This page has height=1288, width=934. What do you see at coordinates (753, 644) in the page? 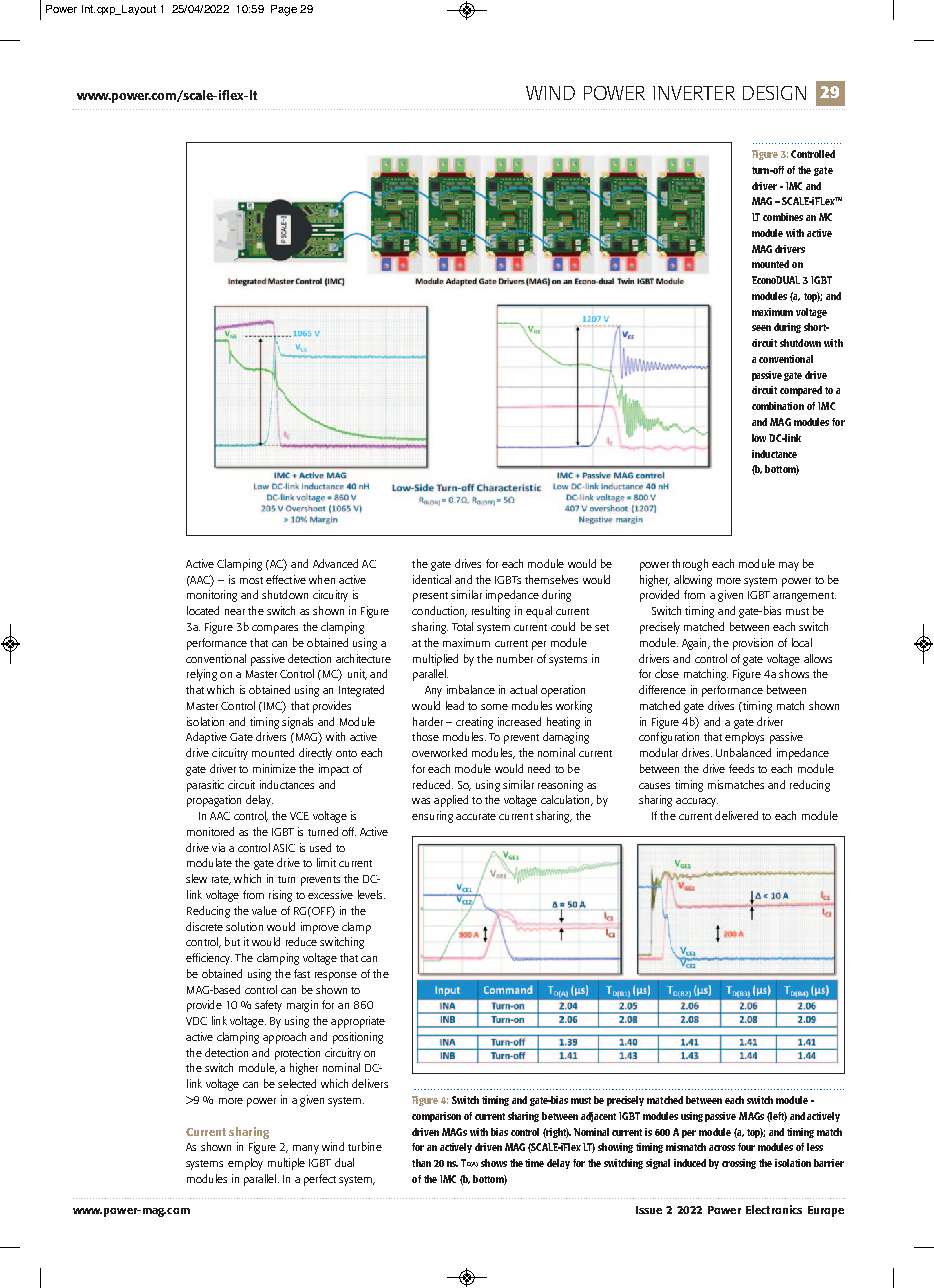
I see `provision` at bounding box center [753, 644].
